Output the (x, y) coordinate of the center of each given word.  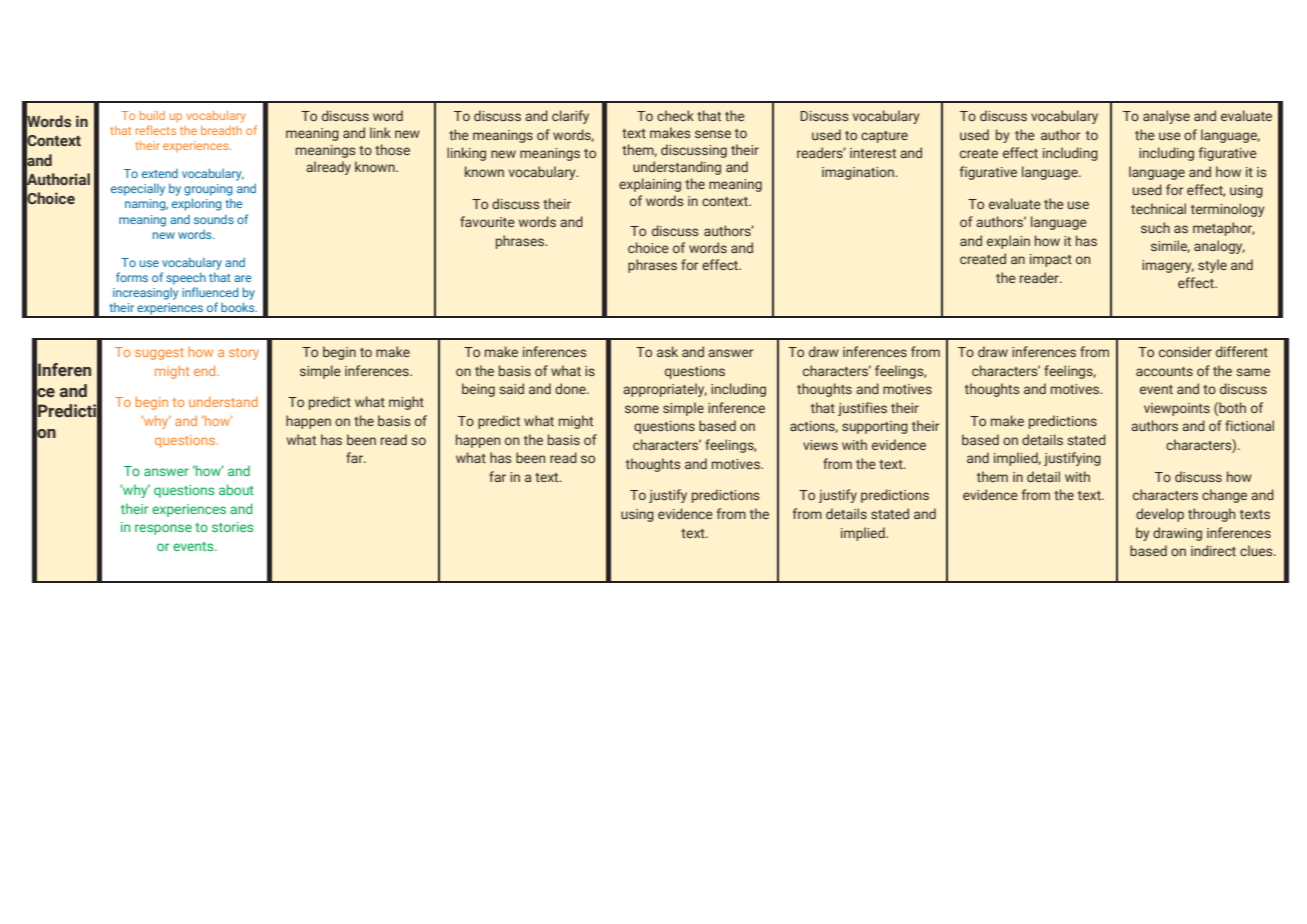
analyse (1166, 117)
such (1155, 227)
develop (1160, 515)
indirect (1213, 550)
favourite (487, 221)
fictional (1249, 425)
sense (713, 134)
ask (667, 351)
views (820, 445)
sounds (214, 219)
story (244, 354)
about (236, 489)
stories (232, 527)
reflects (156, 130)
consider (1185, 351)
